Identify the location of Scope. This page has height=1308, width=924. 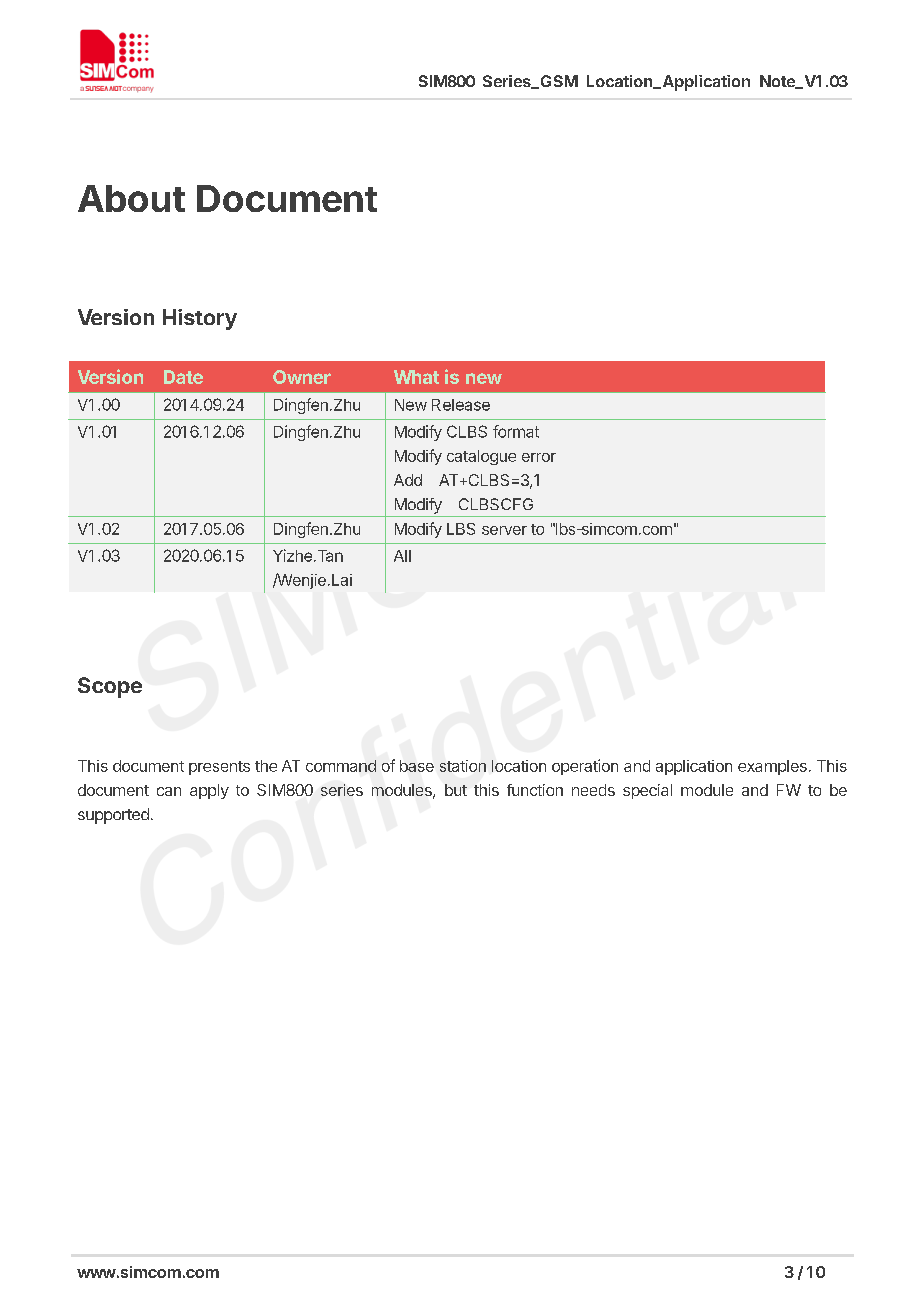
(110, 687).
